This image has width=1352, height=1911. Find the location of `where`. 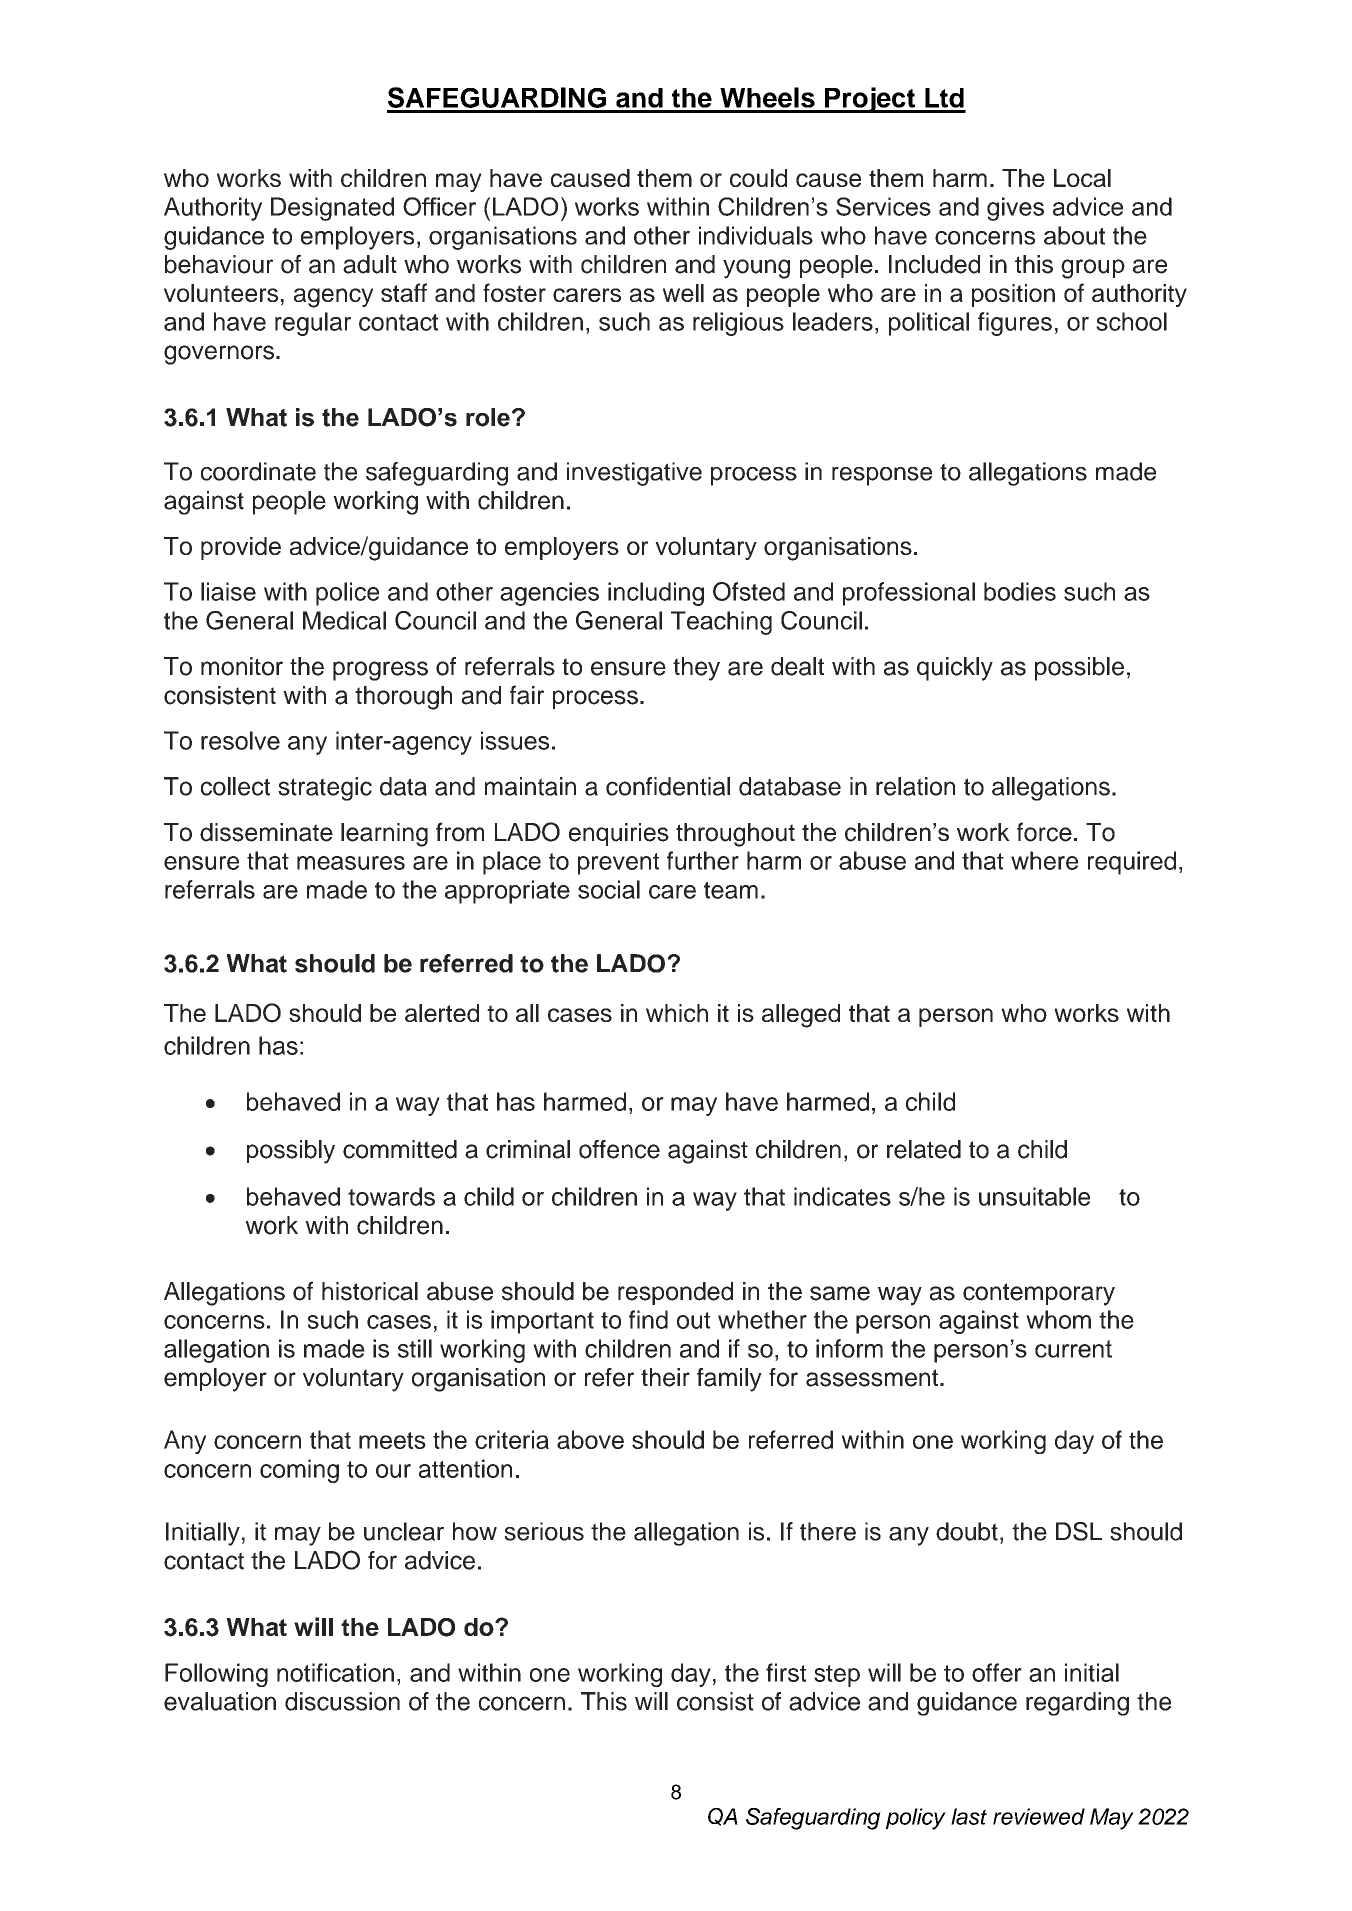

where is located at coordinates (1044, 860).
